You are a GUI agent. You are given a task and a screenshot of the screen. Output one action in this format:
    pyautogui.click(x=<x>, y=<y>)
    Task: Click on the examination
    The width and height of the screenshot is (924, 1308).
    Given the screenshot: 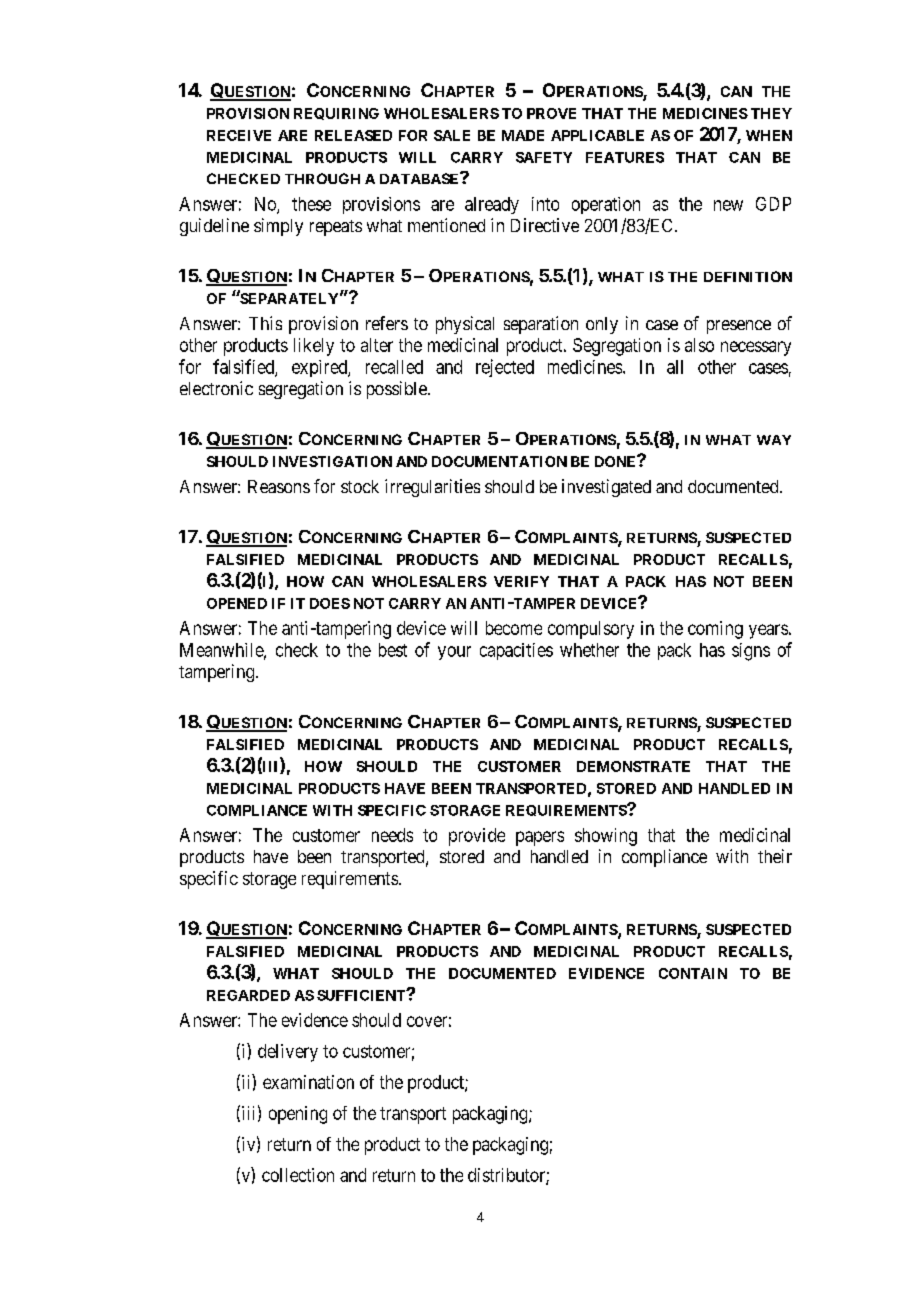 What is the action you would take?
    pyautogui.click(x=308, y=1082)
